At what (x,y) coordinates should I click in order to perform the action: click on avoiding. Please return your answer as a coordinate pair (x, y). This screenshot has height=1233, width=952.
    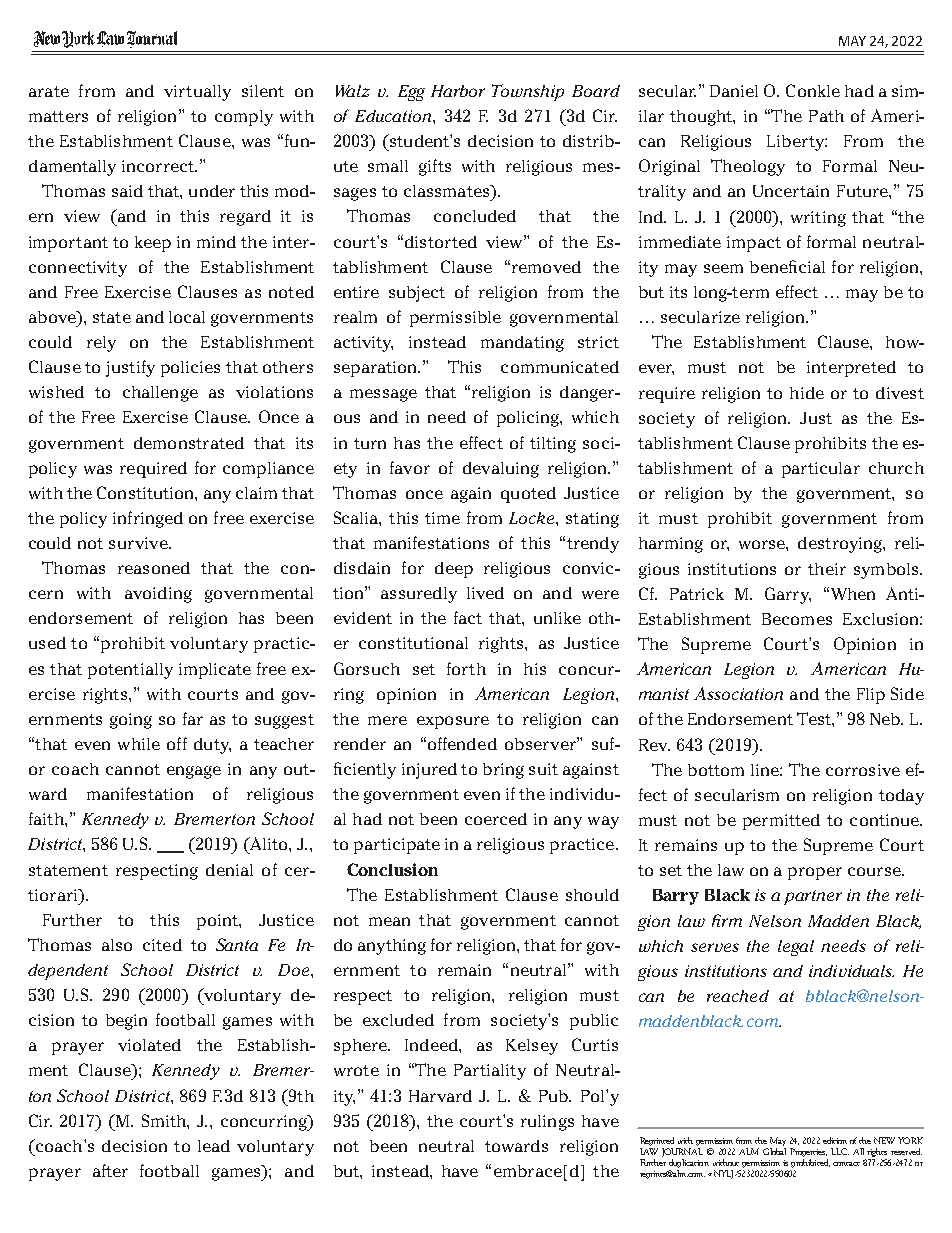
    Looking at the image, I should click on (158, 595).
